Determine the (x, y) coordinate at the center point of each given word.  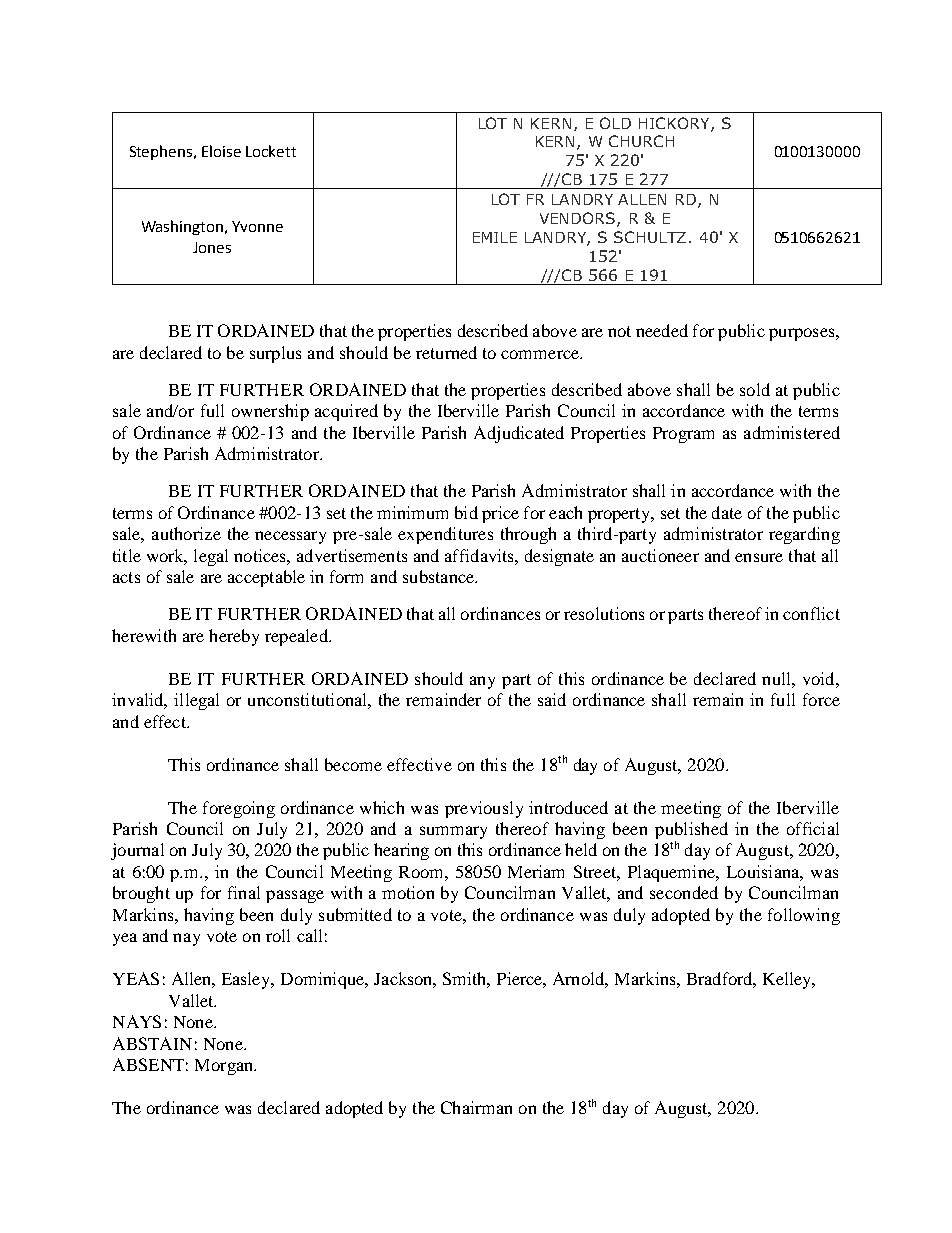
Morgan (225, 1067)
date (727, 512)
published (691, 832)
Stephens (162, 152)
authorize (186, 533)
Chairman (476, 1107)
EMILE (495, 237)
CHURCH (641, 141)
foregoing (239, 809)
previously (484, 809)
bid (466, 512)
